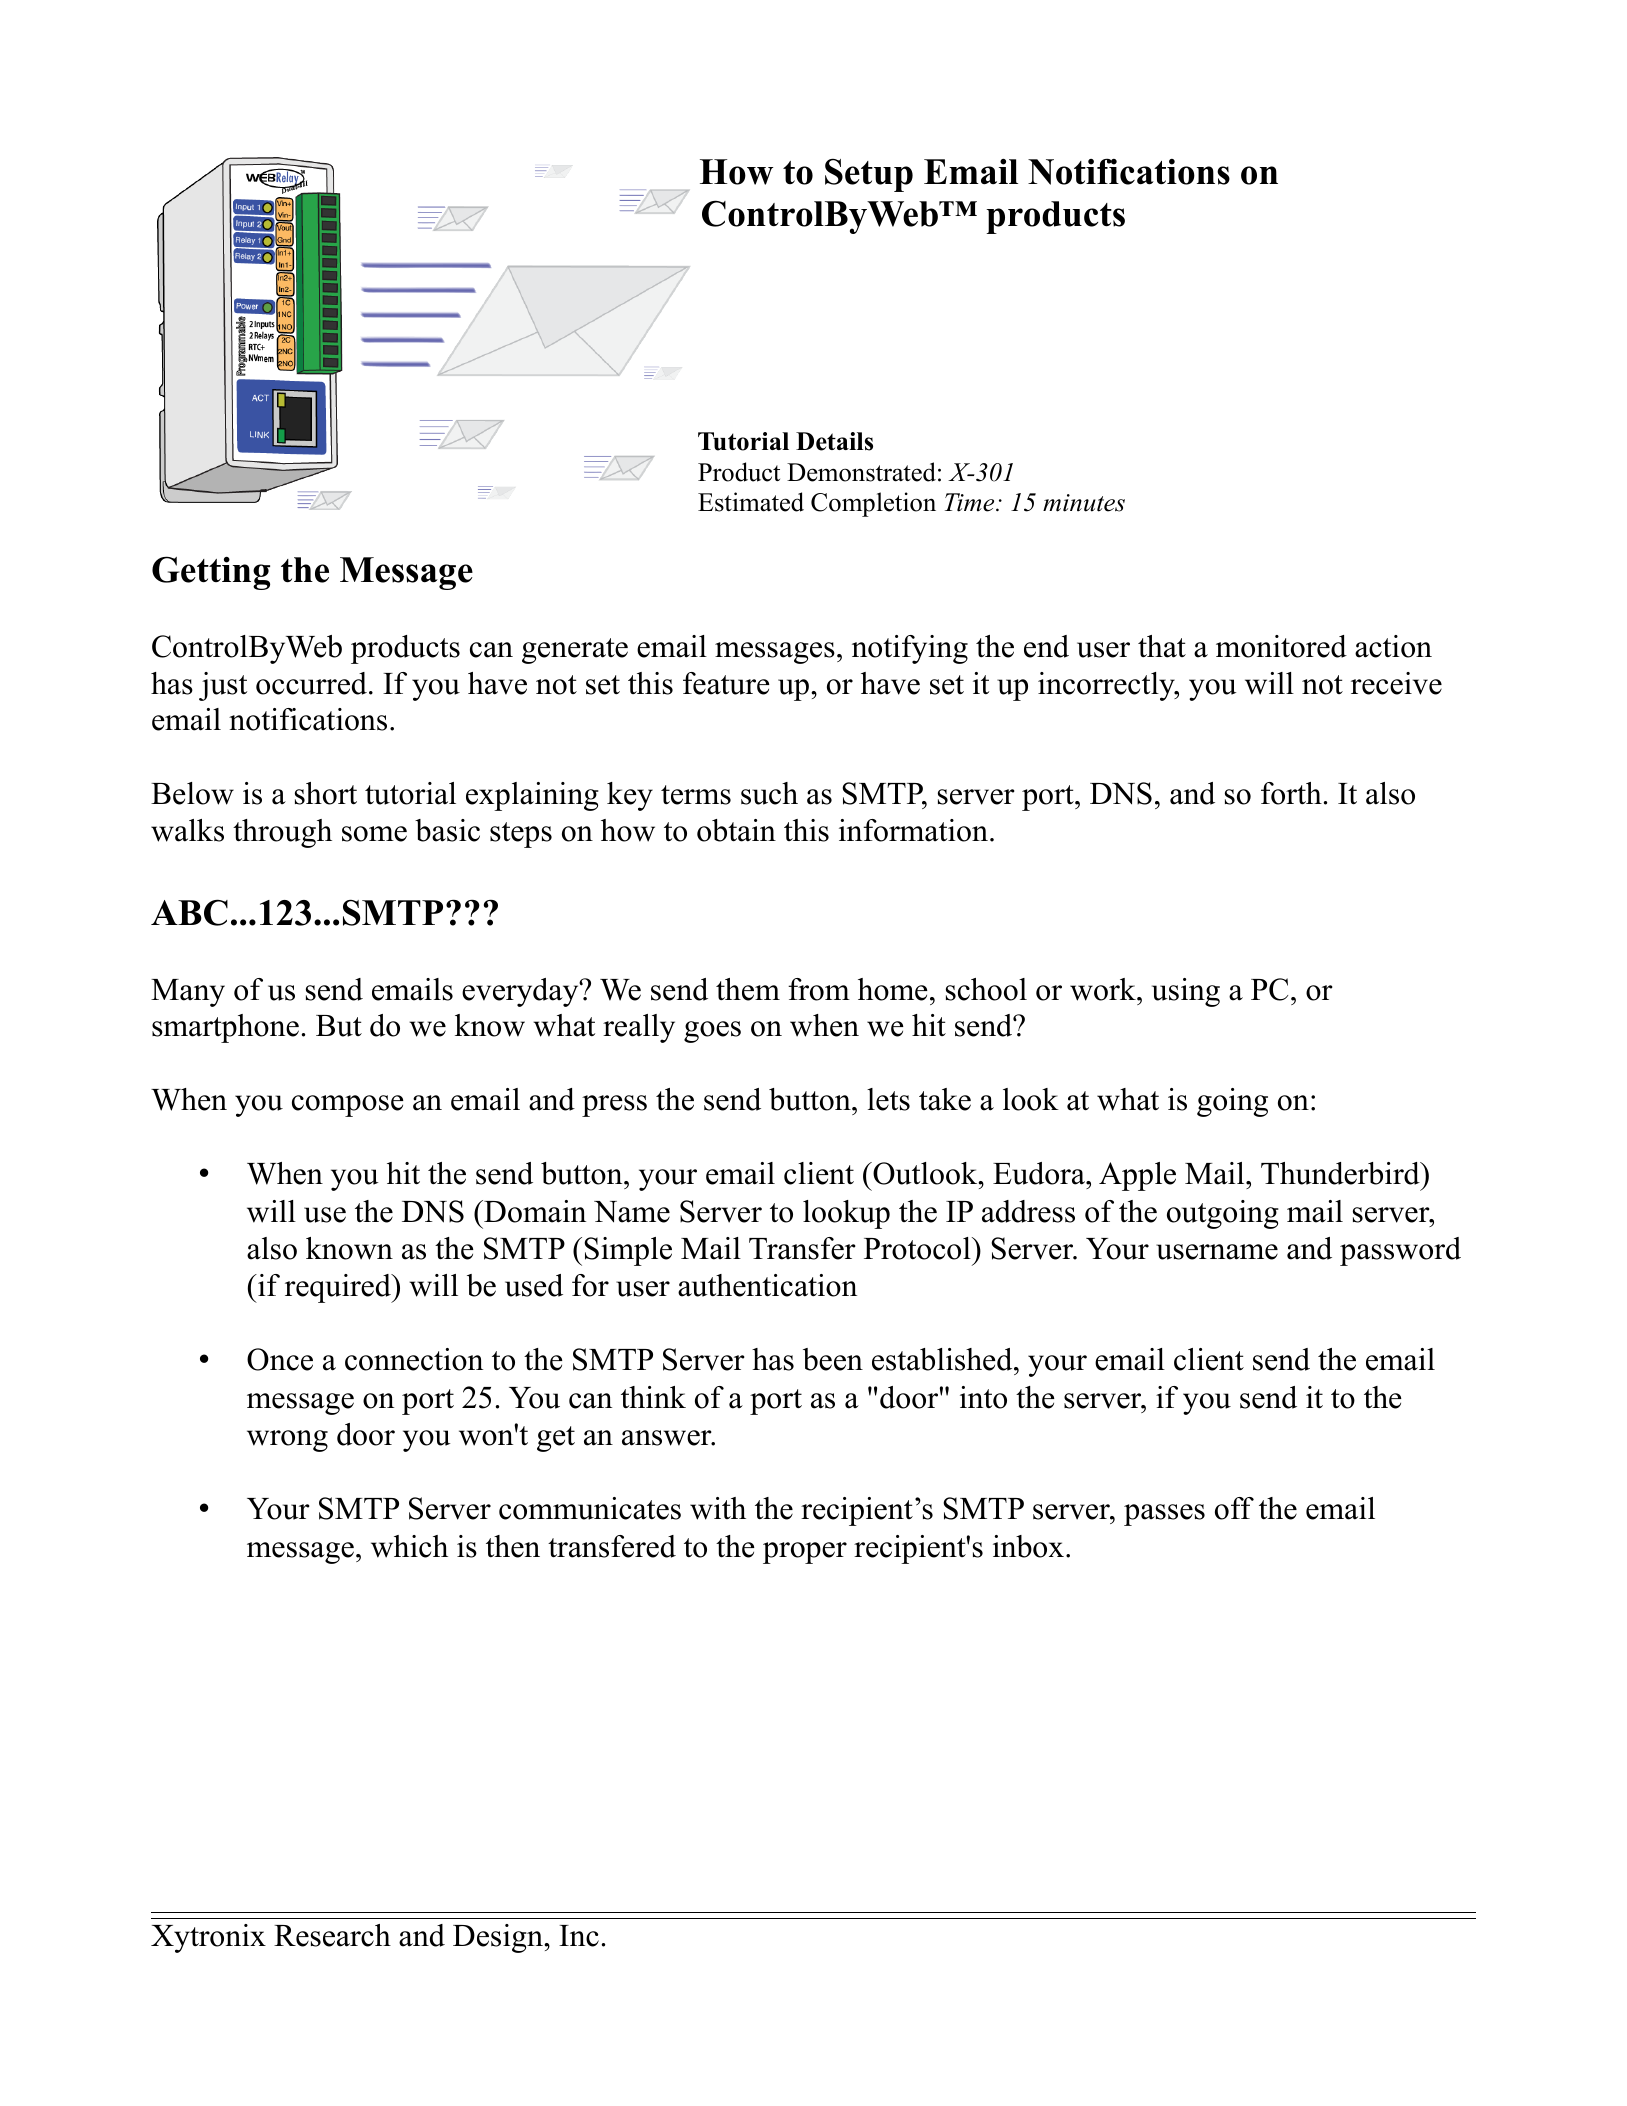 Image resolution: width=1627 pixels, height=2106 pixels. What do you see at coordinates (869, 175) in the page?
I see `Setup` at bounding box center [869, 175].
